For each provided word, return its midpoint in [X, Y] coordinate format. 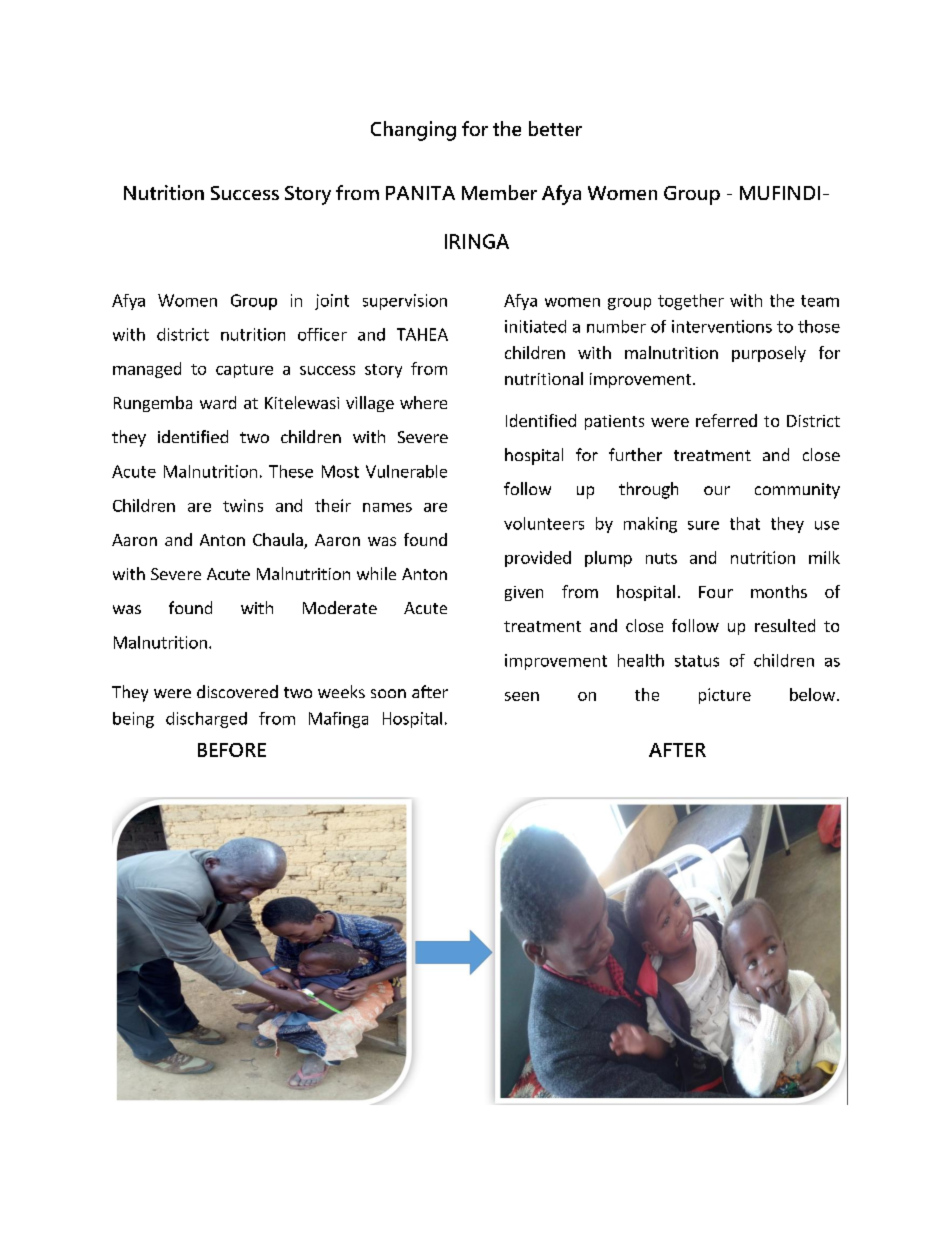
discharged [206, 720]
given [524, 593]
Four [716, 592]
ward [218, 402]
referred [726, 420]
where [423, 402]
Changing [413, 131]
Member [499, 192]
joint [332, 302]
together [691, 302]
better [555, 128]
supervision [405, 302]
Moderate [340, 607]
